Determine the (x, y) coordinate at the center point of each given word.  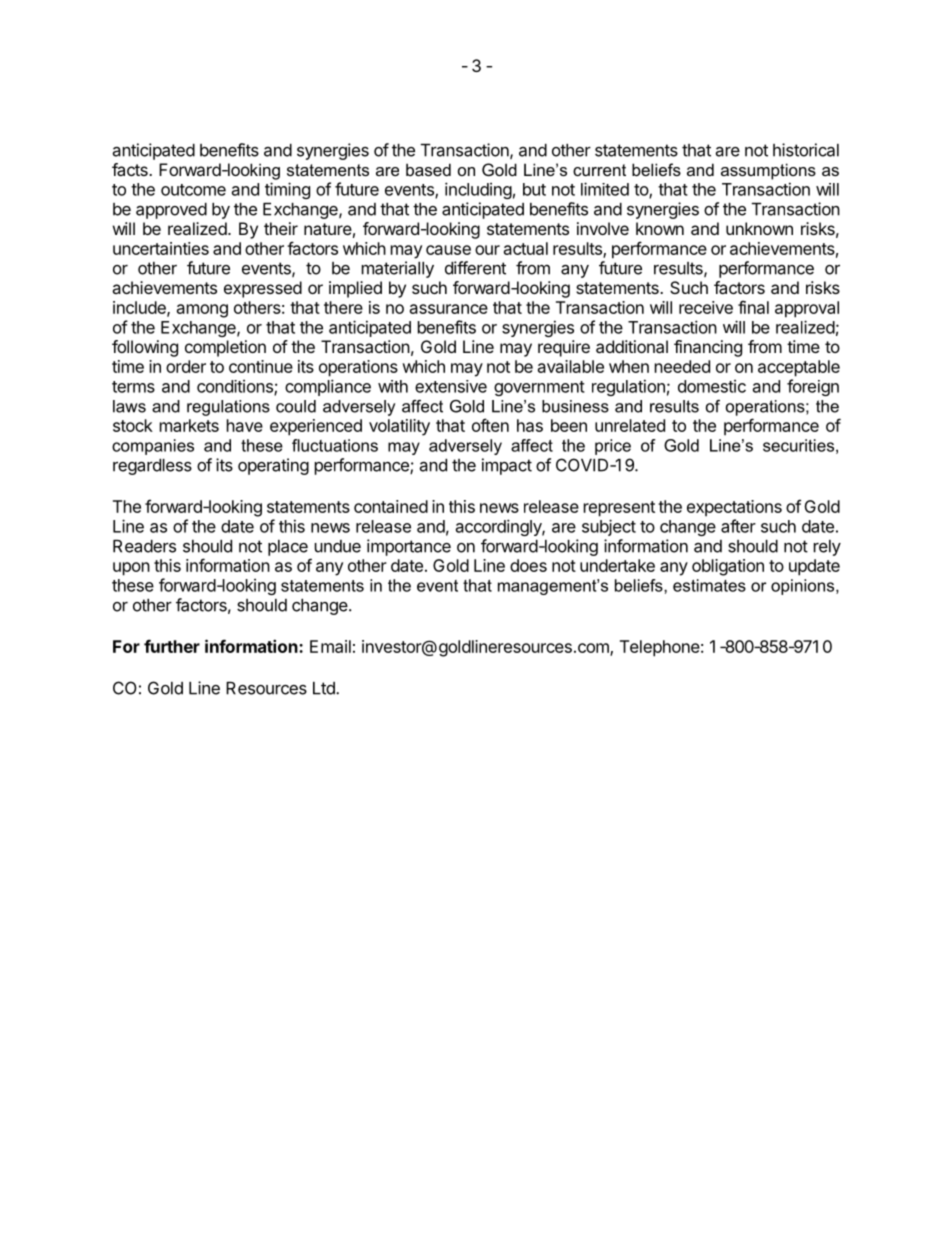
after (738, 526)
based (428, 169)
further (172, 646)
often (490, 425)
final (753, 307)
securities (798, 445)
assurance (449, 309)
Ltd (325, 688)
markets (189, 425)
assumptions (768, 171)
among (202, 311)
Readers (144, 546)
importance (409, 547)
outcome (193, 190)
